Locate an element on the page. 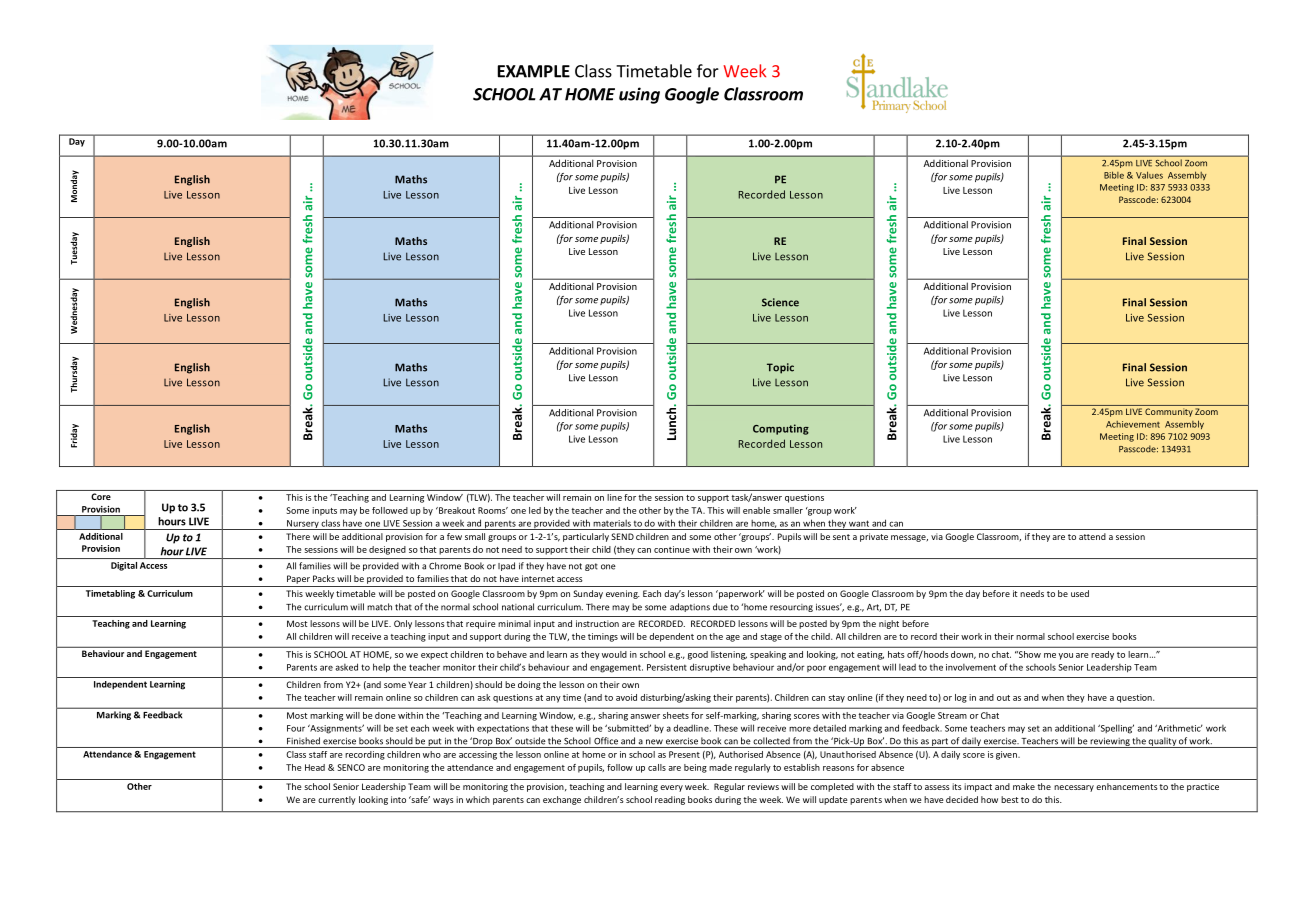  Computing is located at coordinates (781, 429).
